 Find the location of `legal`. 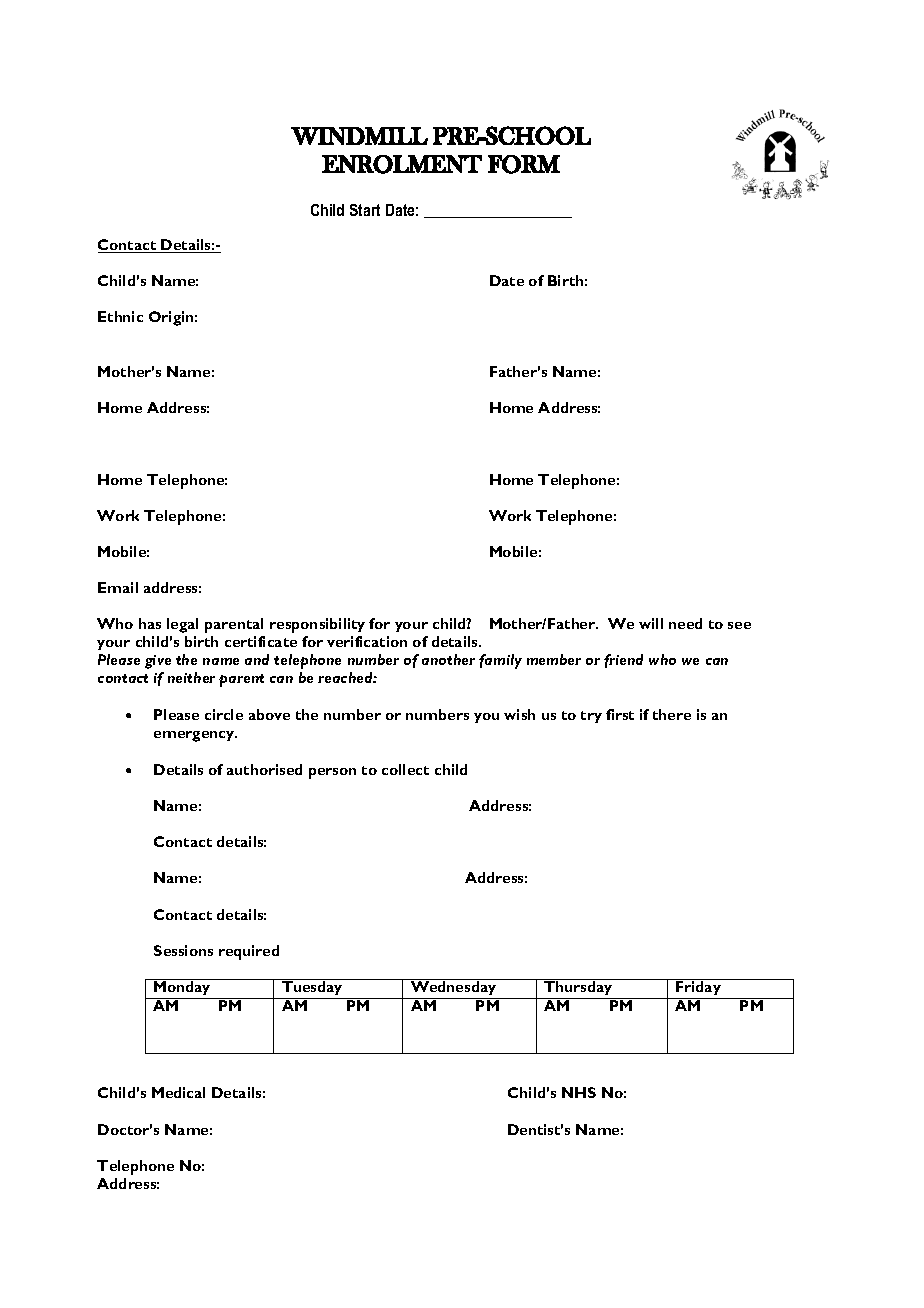

legal is located at coordinates (182, 625).
